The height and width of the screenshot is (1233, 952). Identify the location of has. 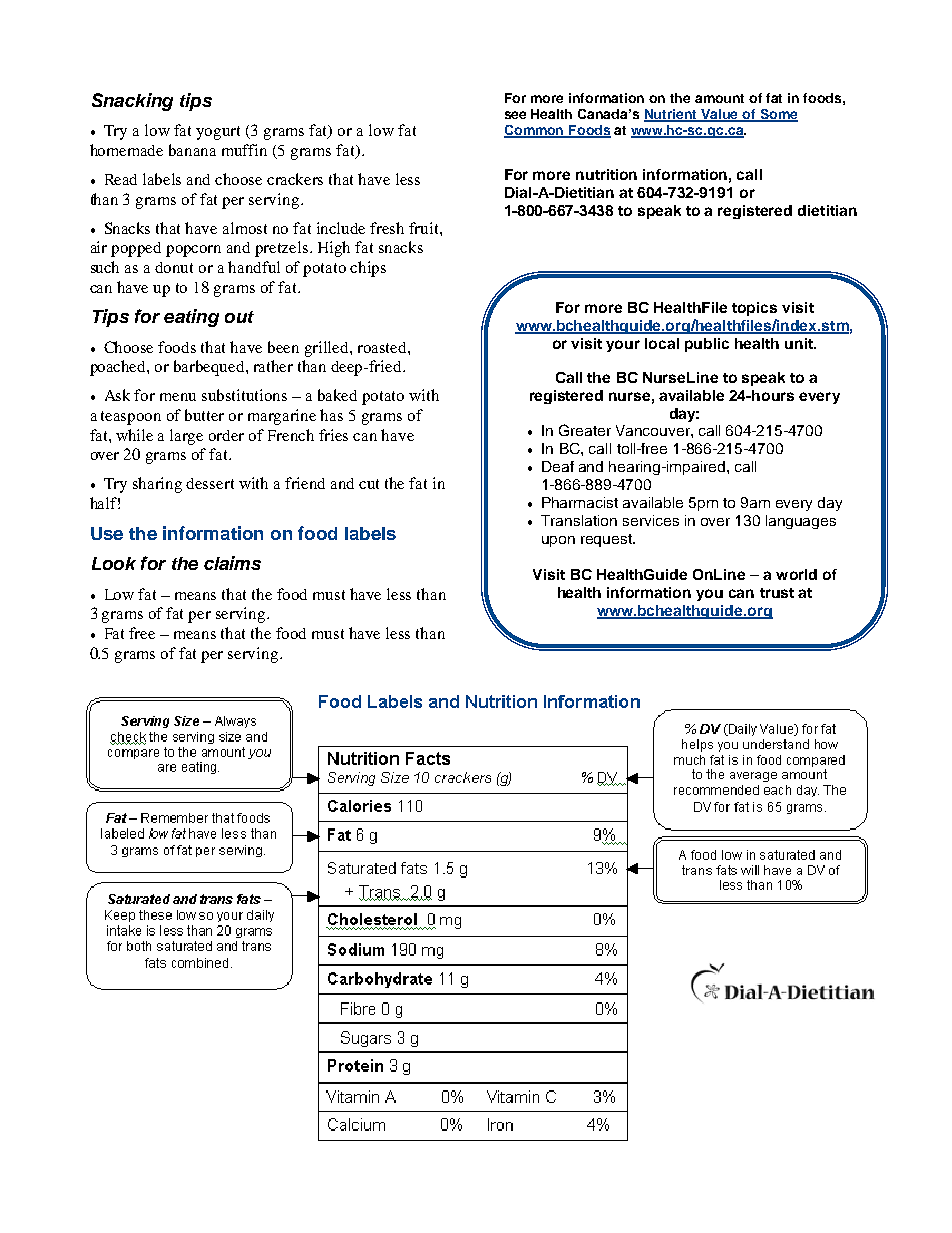
(331, 415).
